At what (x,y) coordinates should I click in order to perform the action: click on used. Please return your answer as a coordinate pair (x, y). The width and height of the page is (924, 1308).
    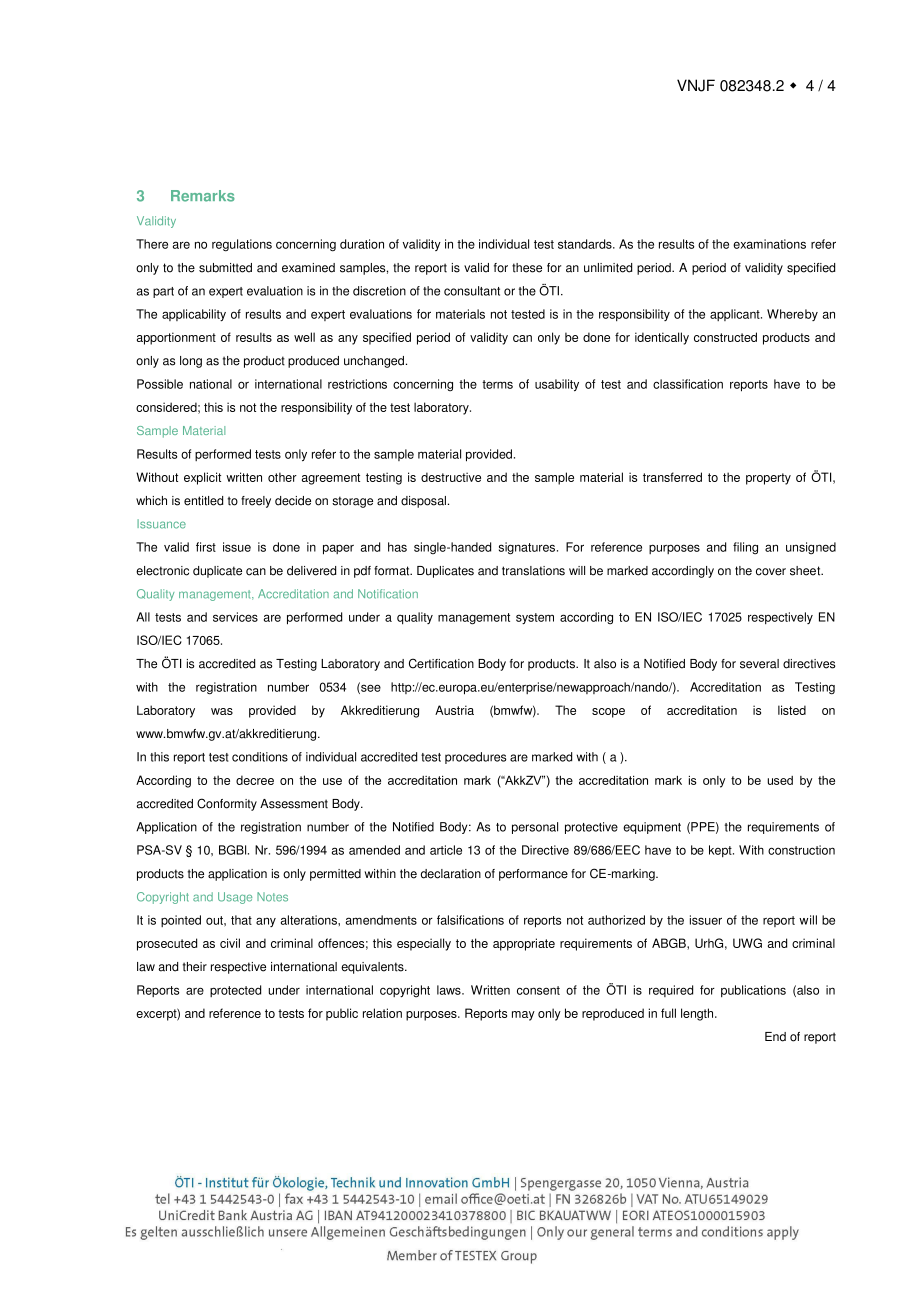
    Looking at the image, I should click on (780, 780).
